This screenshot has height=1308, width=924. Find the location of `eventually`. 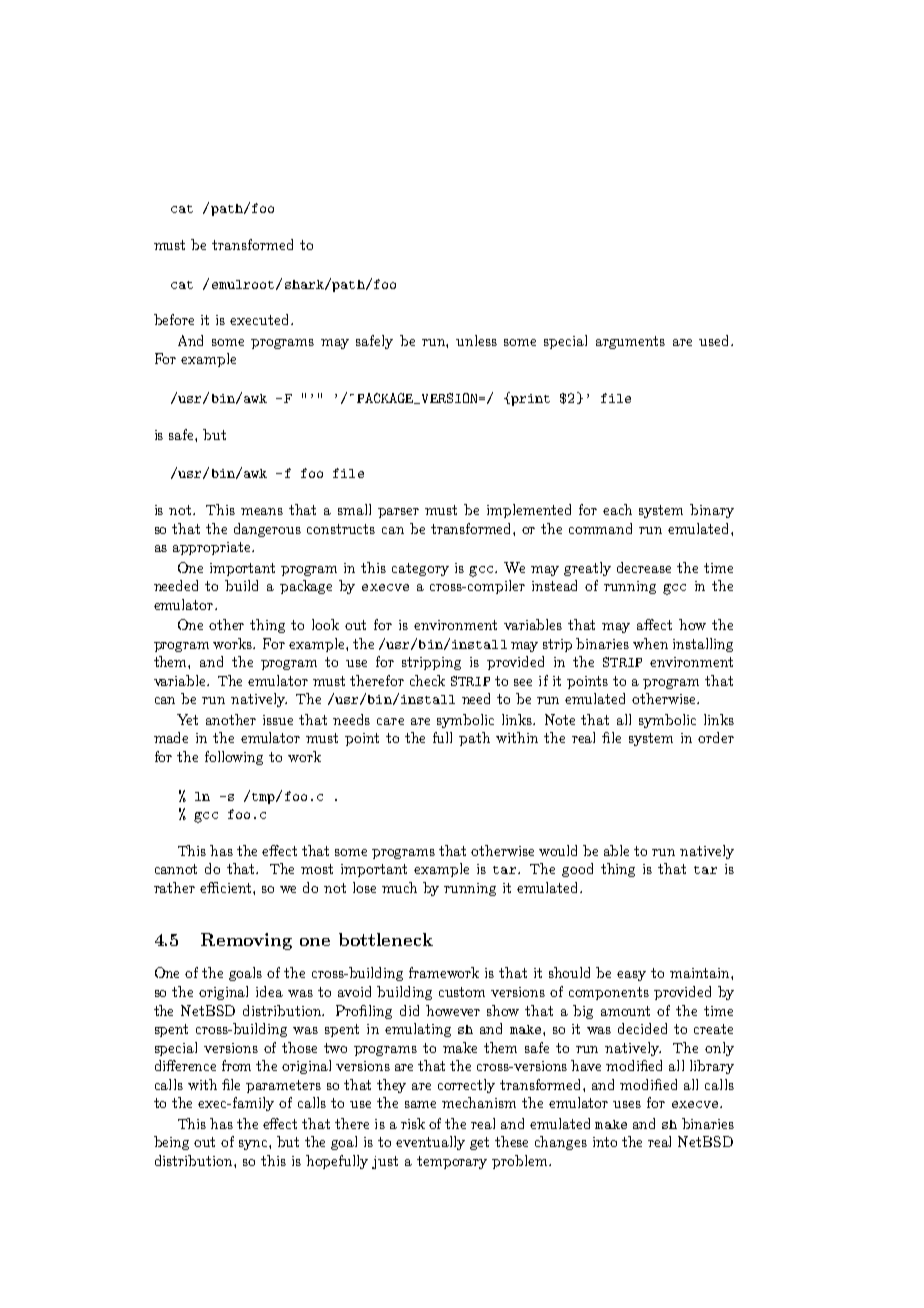

eventually is located at coordinates (430, 1143).
